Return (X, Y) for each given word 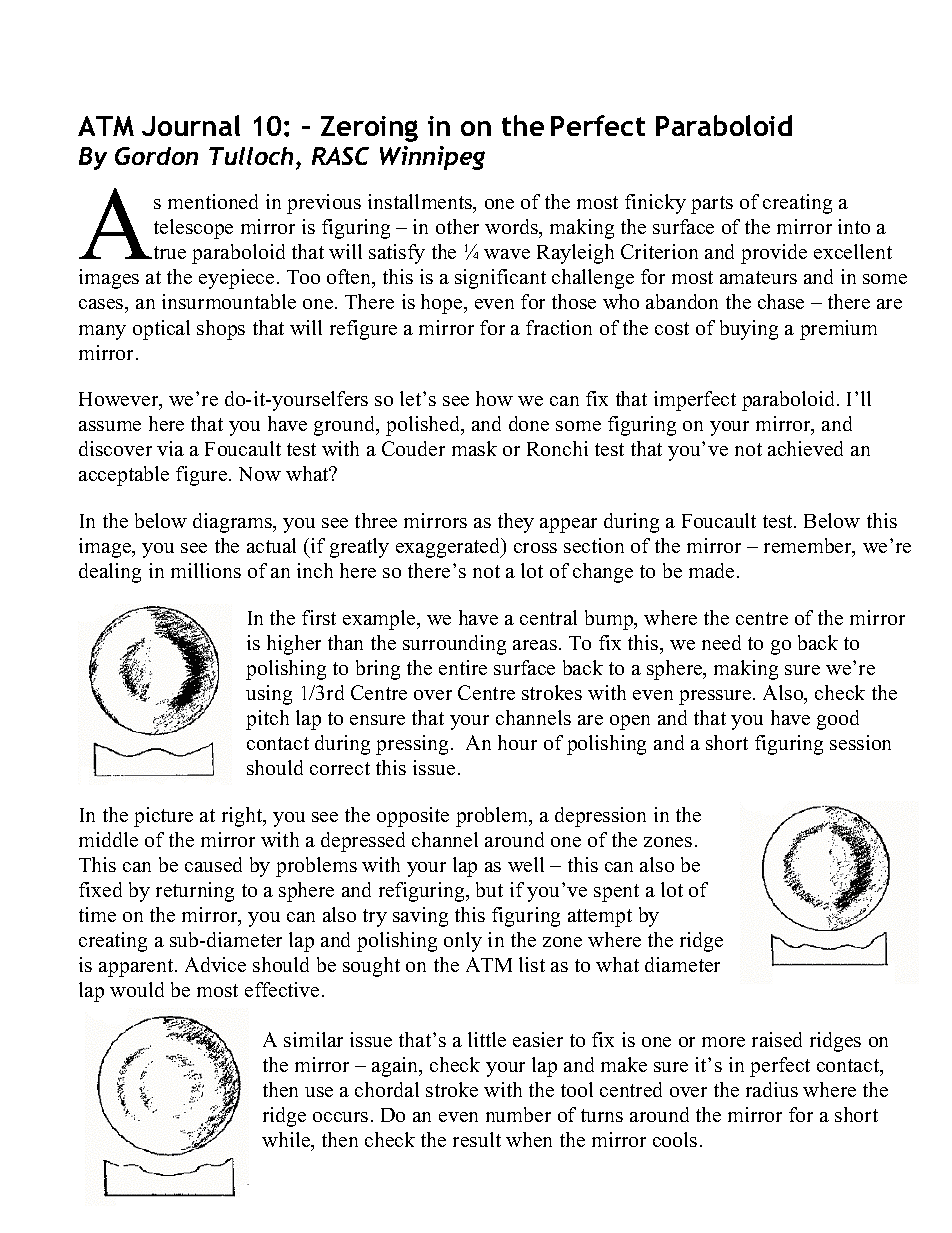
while (287, 1141)
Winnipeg (432, 158)
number (518, 1114)
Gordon (156, 156)
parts (712, 205)
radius (772, 1089)
